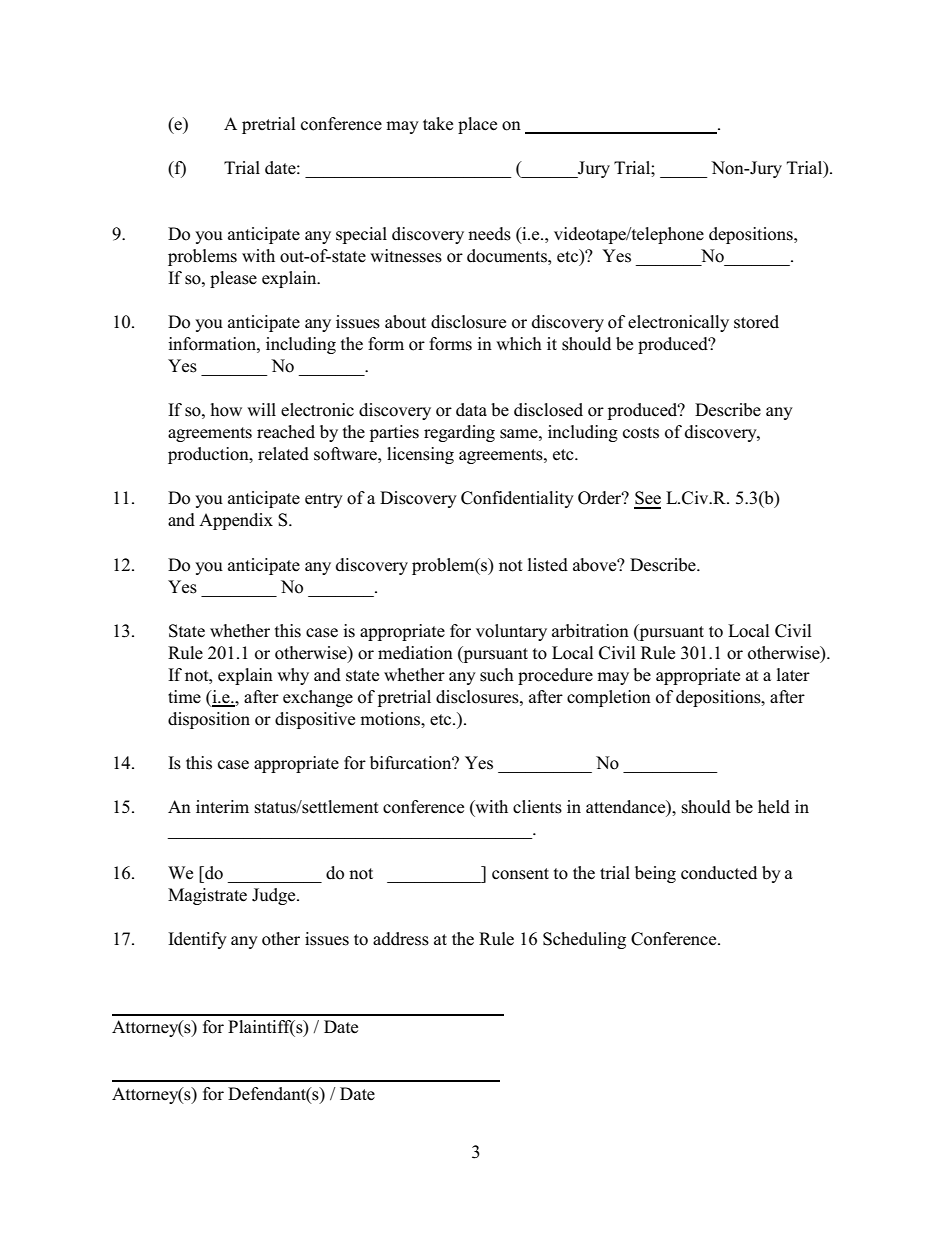 The width and height of the screenshot is (952, 1233). I want to click on consent, so click(520, 874).
